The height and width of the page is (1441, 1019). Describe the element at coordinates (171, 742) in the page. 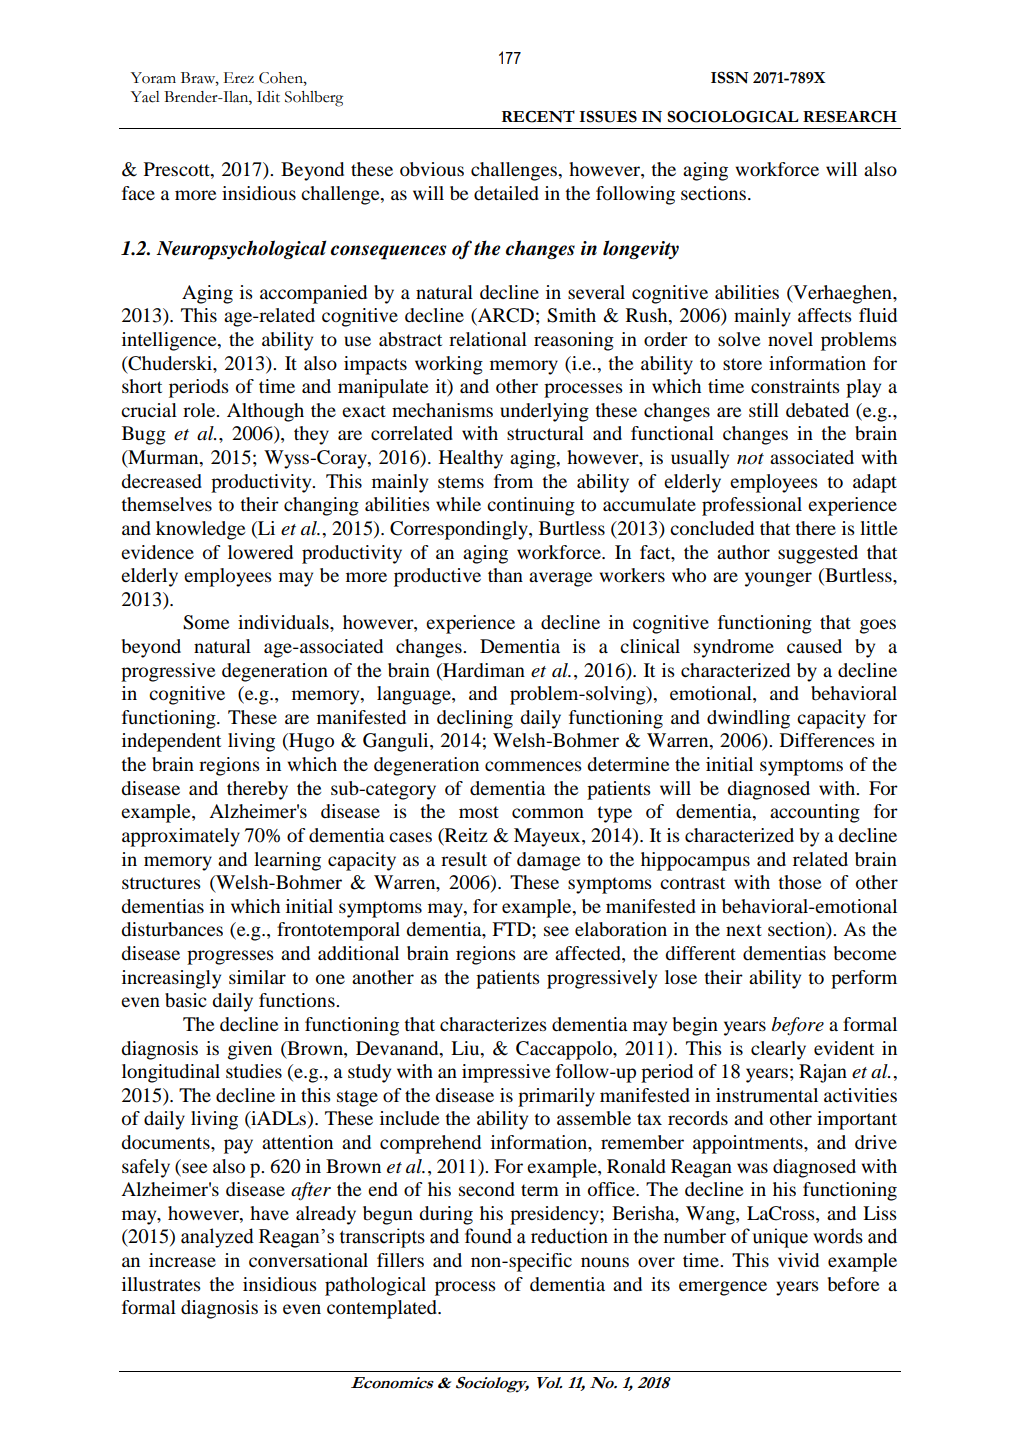

I see `independent` at that location.
